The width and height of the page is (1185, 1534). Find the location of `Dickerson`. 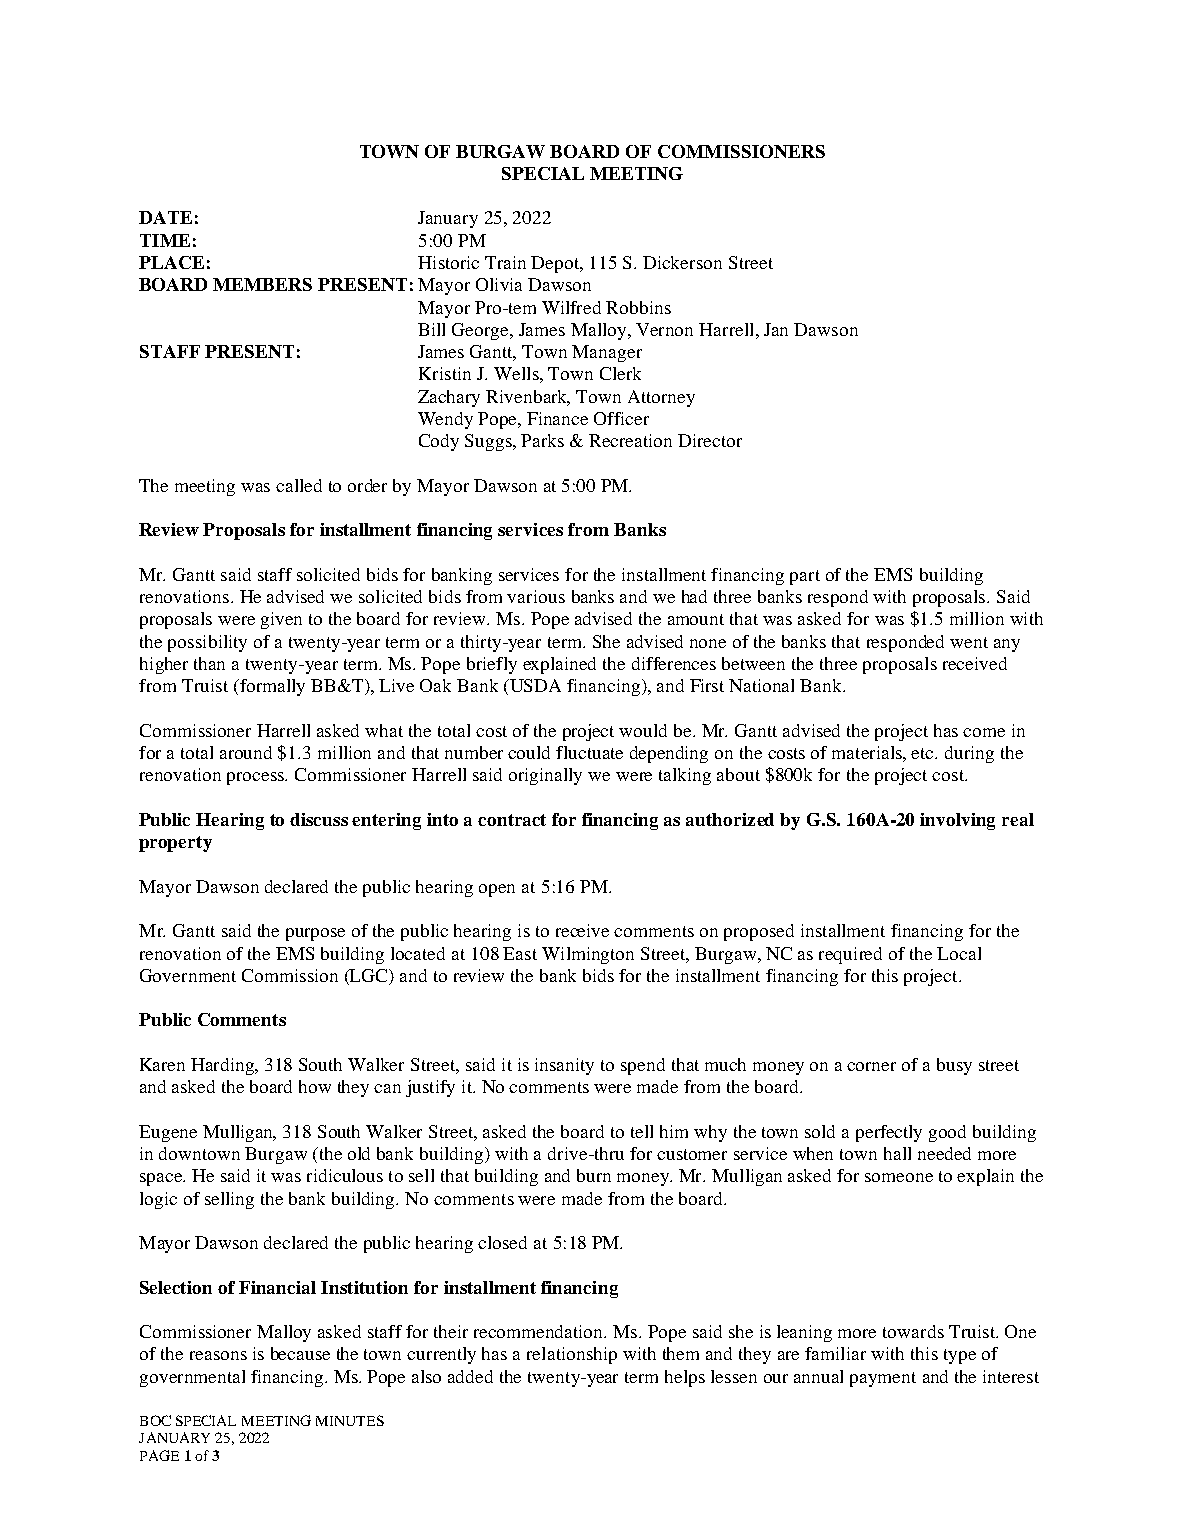

Dickerson is located at coordinates (682, 262).
